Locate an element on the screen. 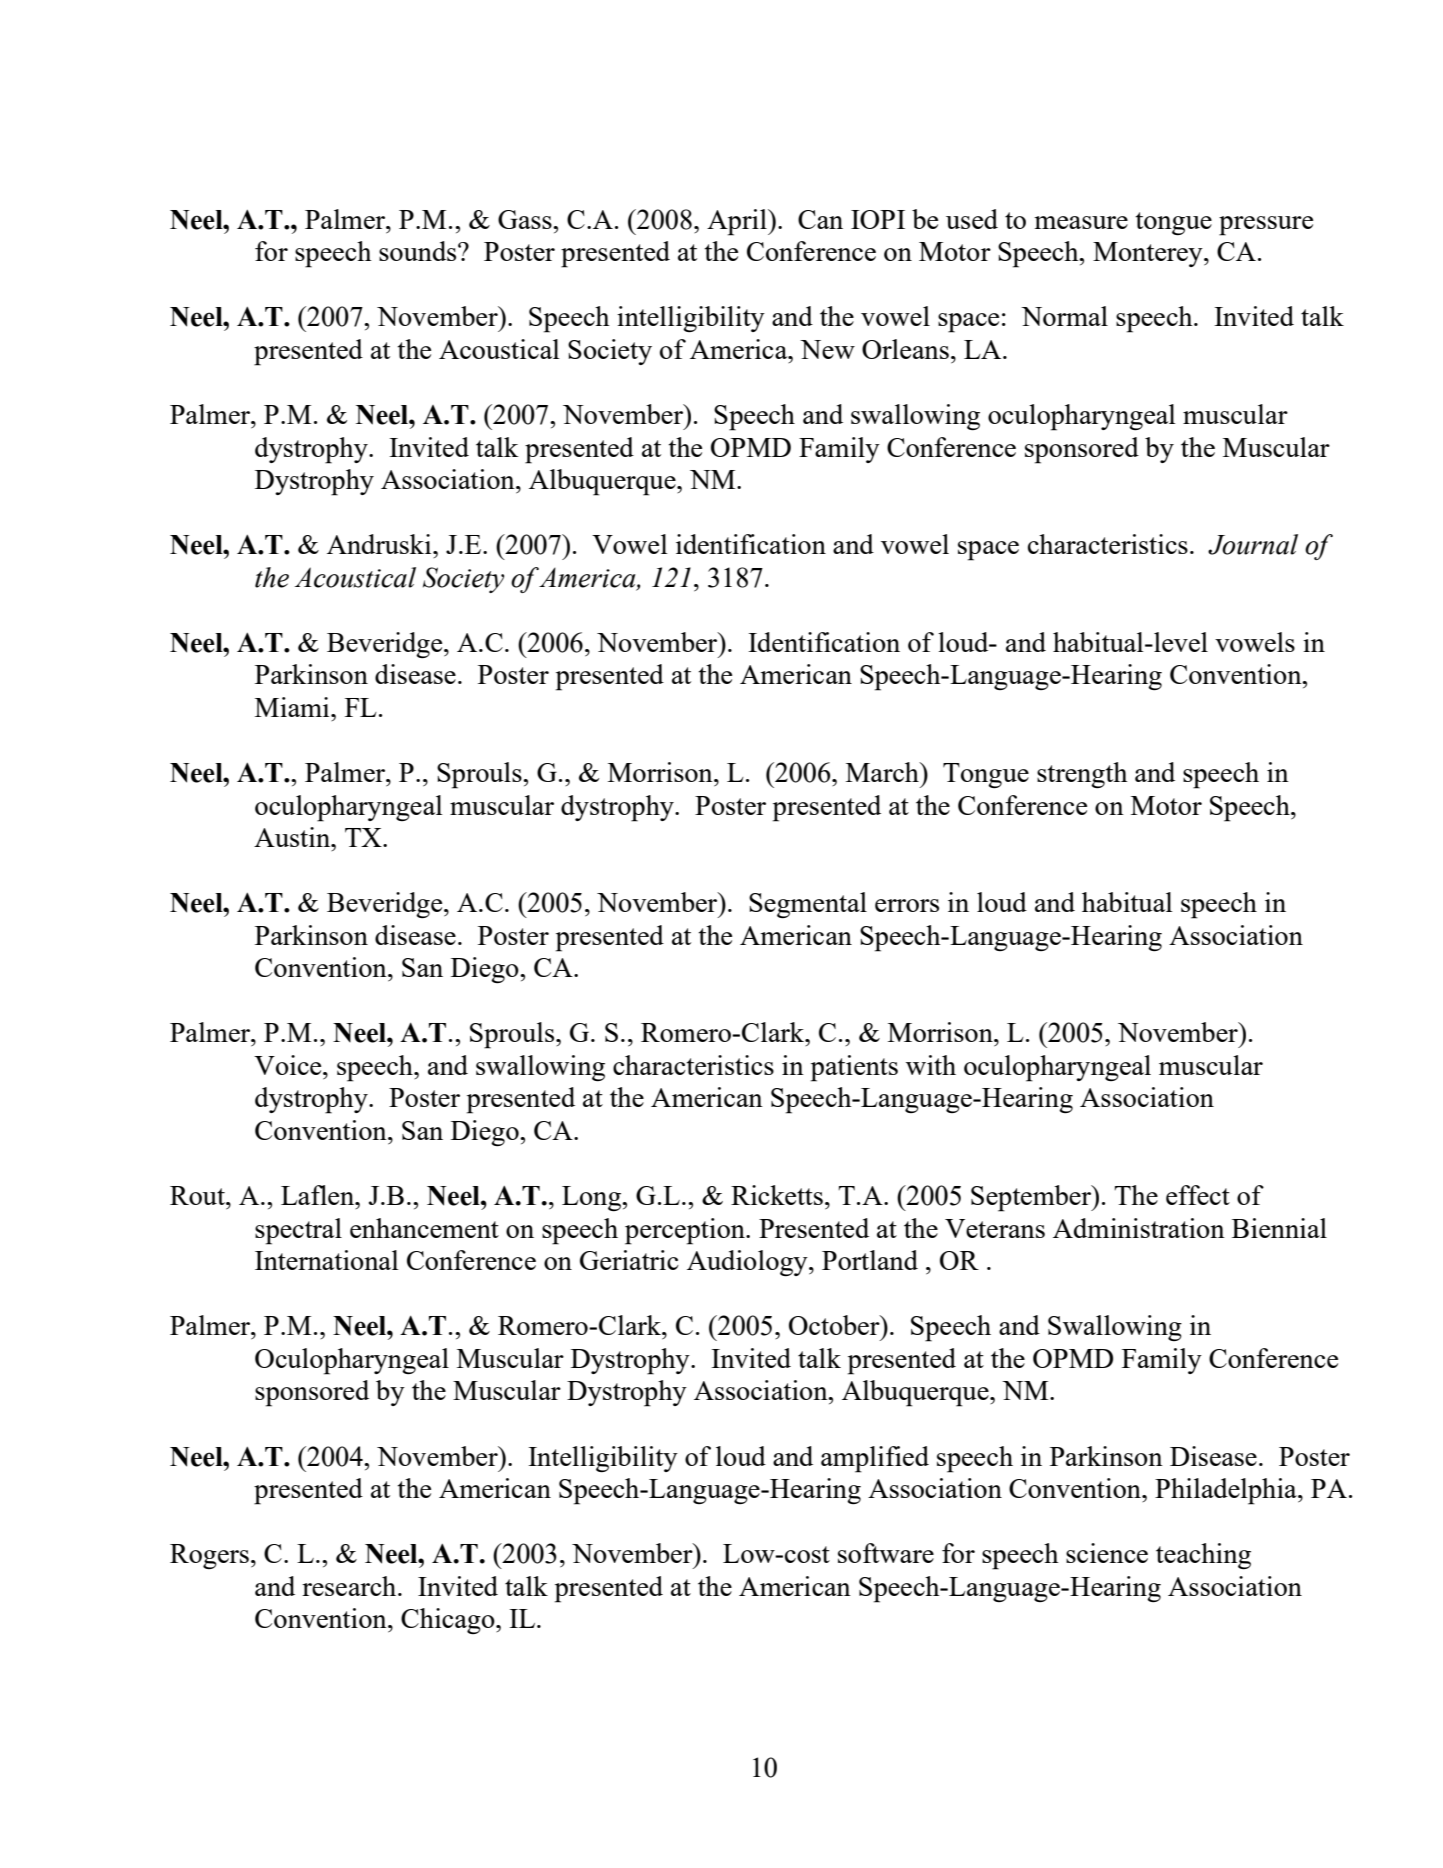  International is located at coordinates (327, 1260).
